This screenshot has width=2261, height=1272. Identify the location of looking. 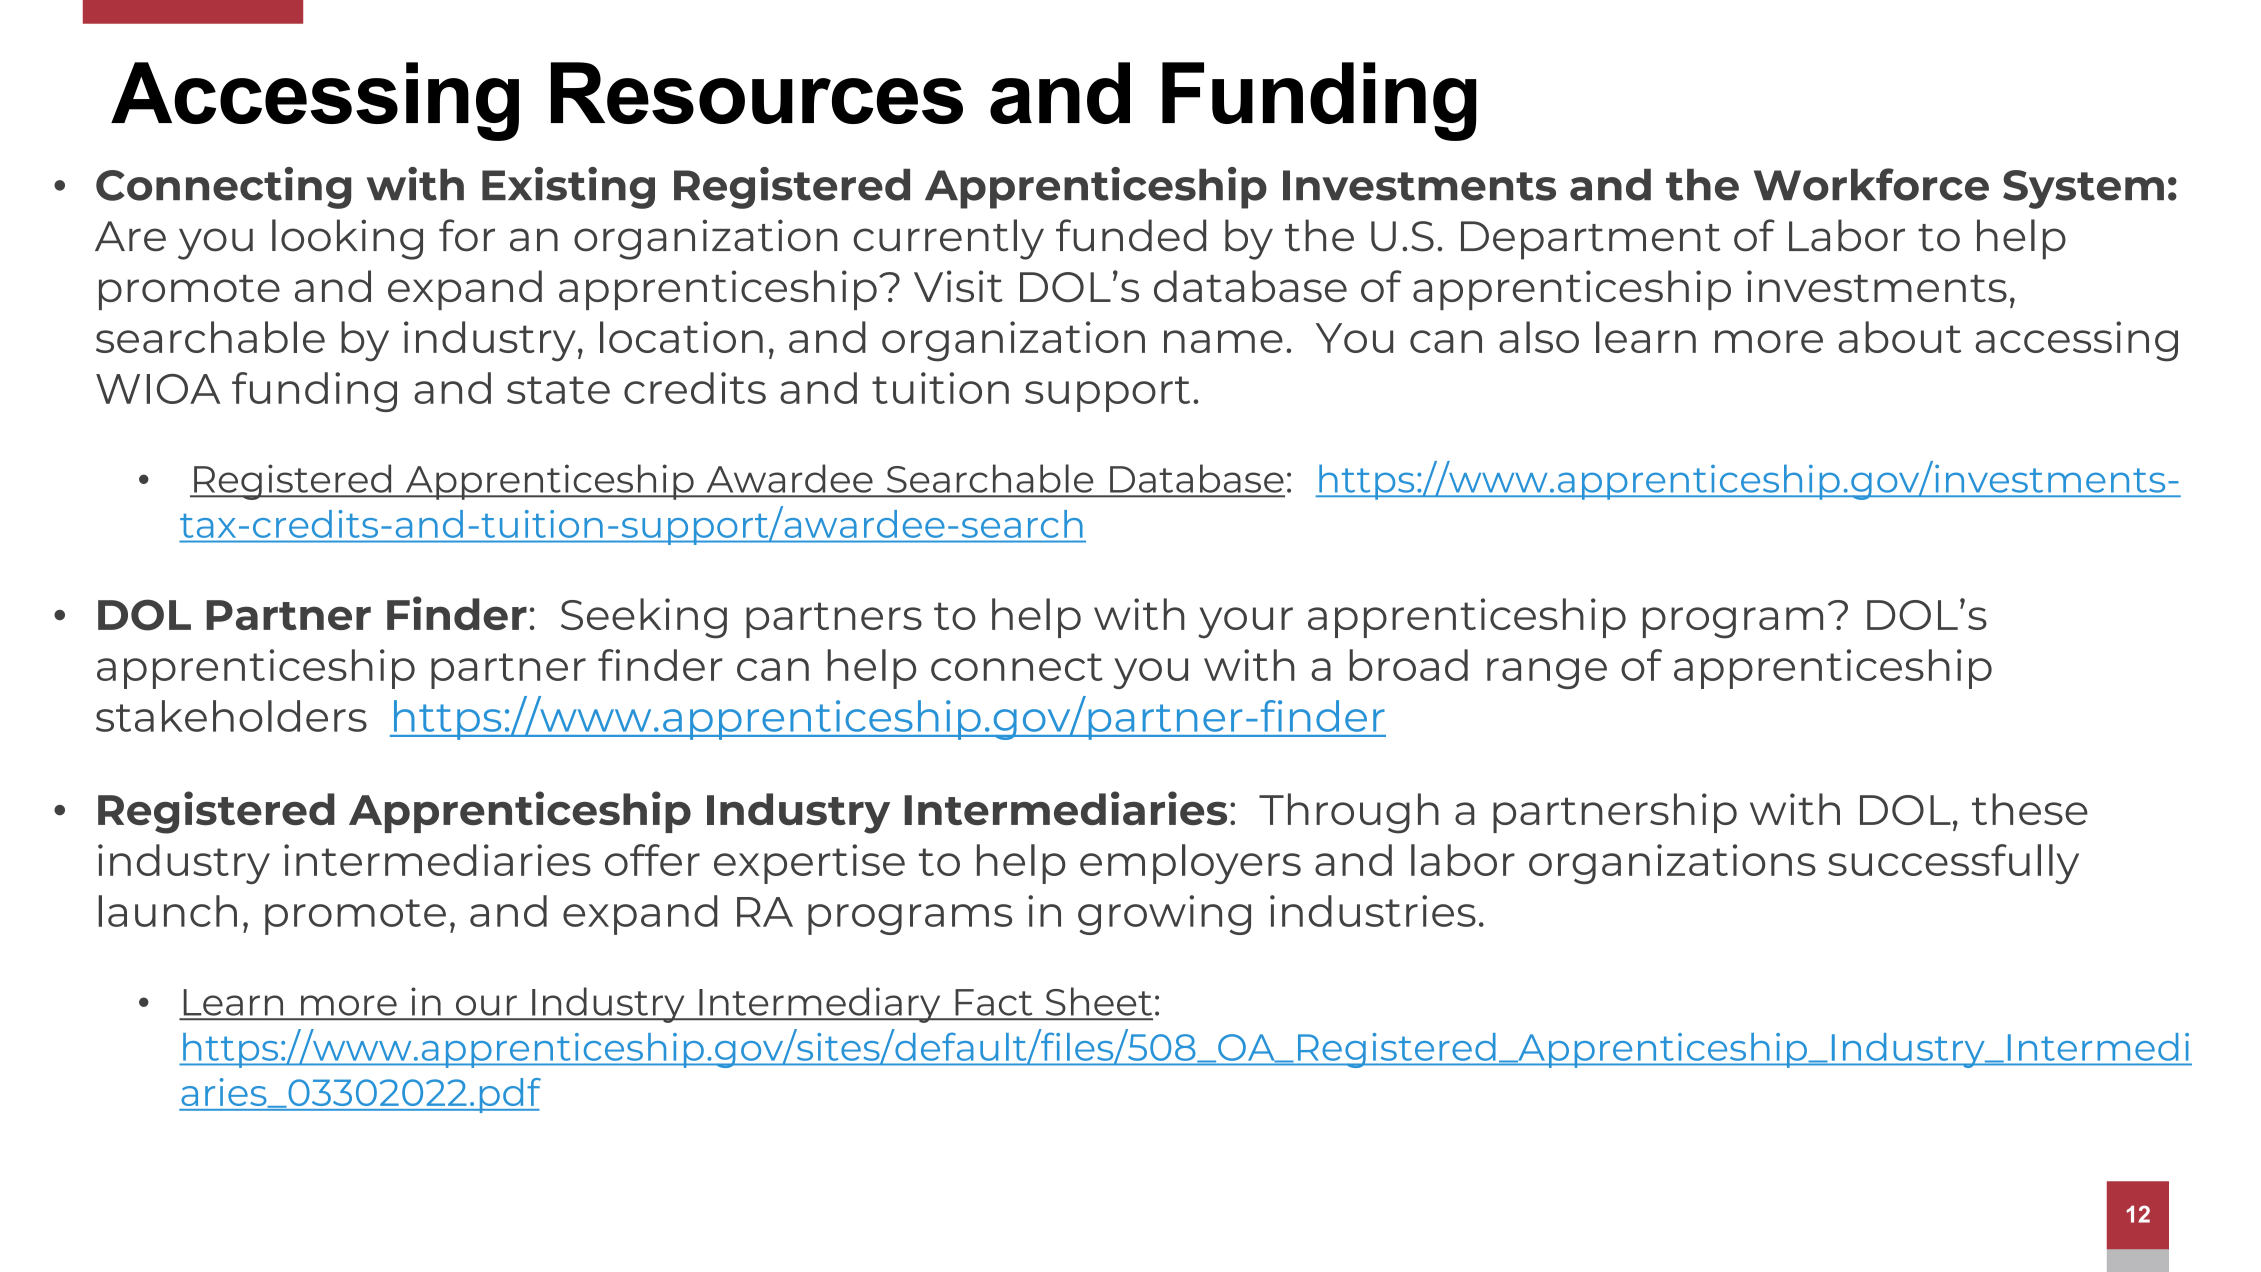
(347, 239).
